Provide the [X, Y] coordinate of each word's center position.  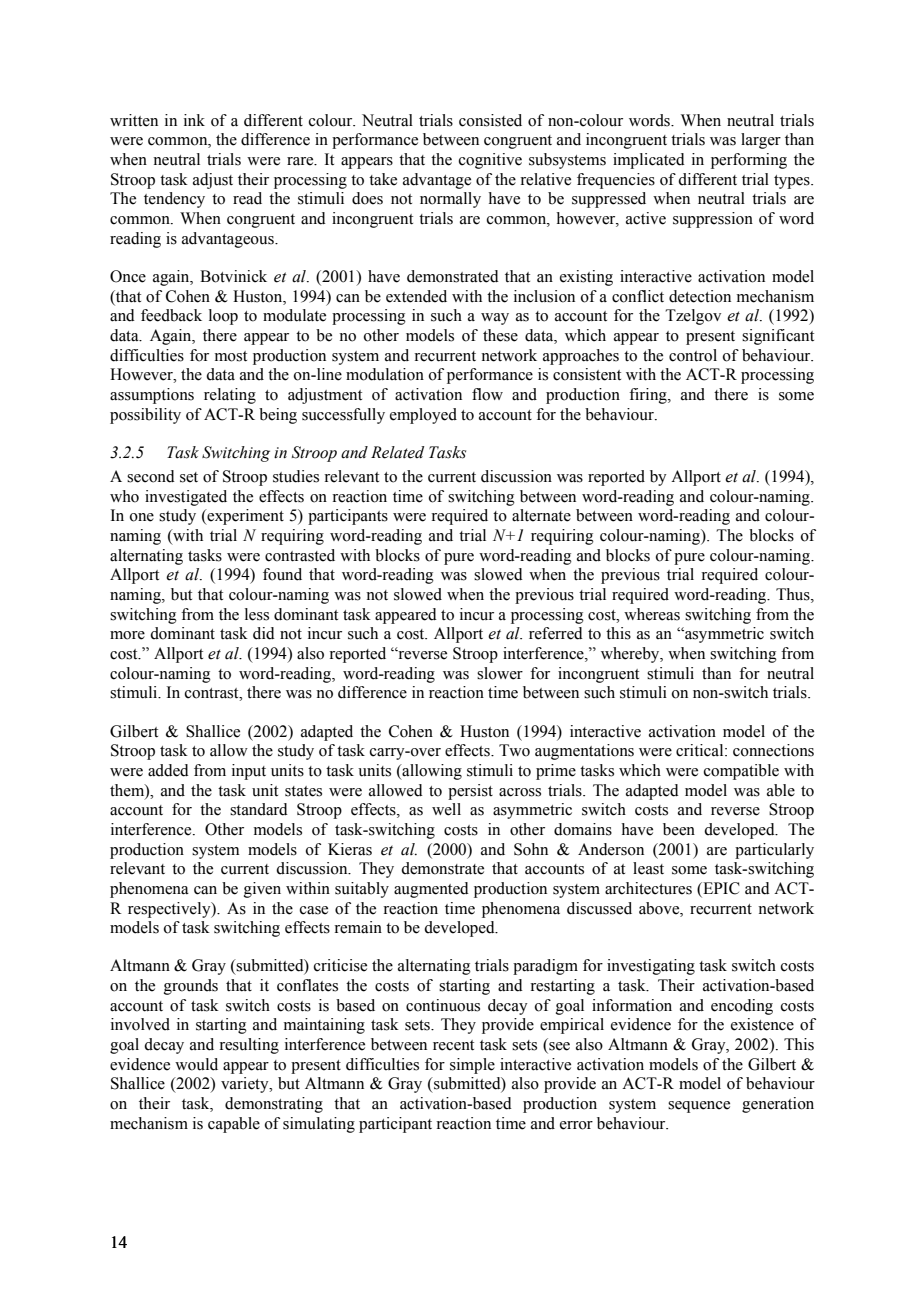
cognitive [490, 161]
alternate [541, 515]
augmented [431, 890]
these [500, 335]
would [196, 1064]
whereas [652, 614]
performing [749, 161]
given [262, 890]
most [231, 356]
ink [194, 120]
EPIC [720, 889]
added [168, 770]
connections [773, 750]
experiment [244, 517]
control [693, 355]
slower [500, 673]
